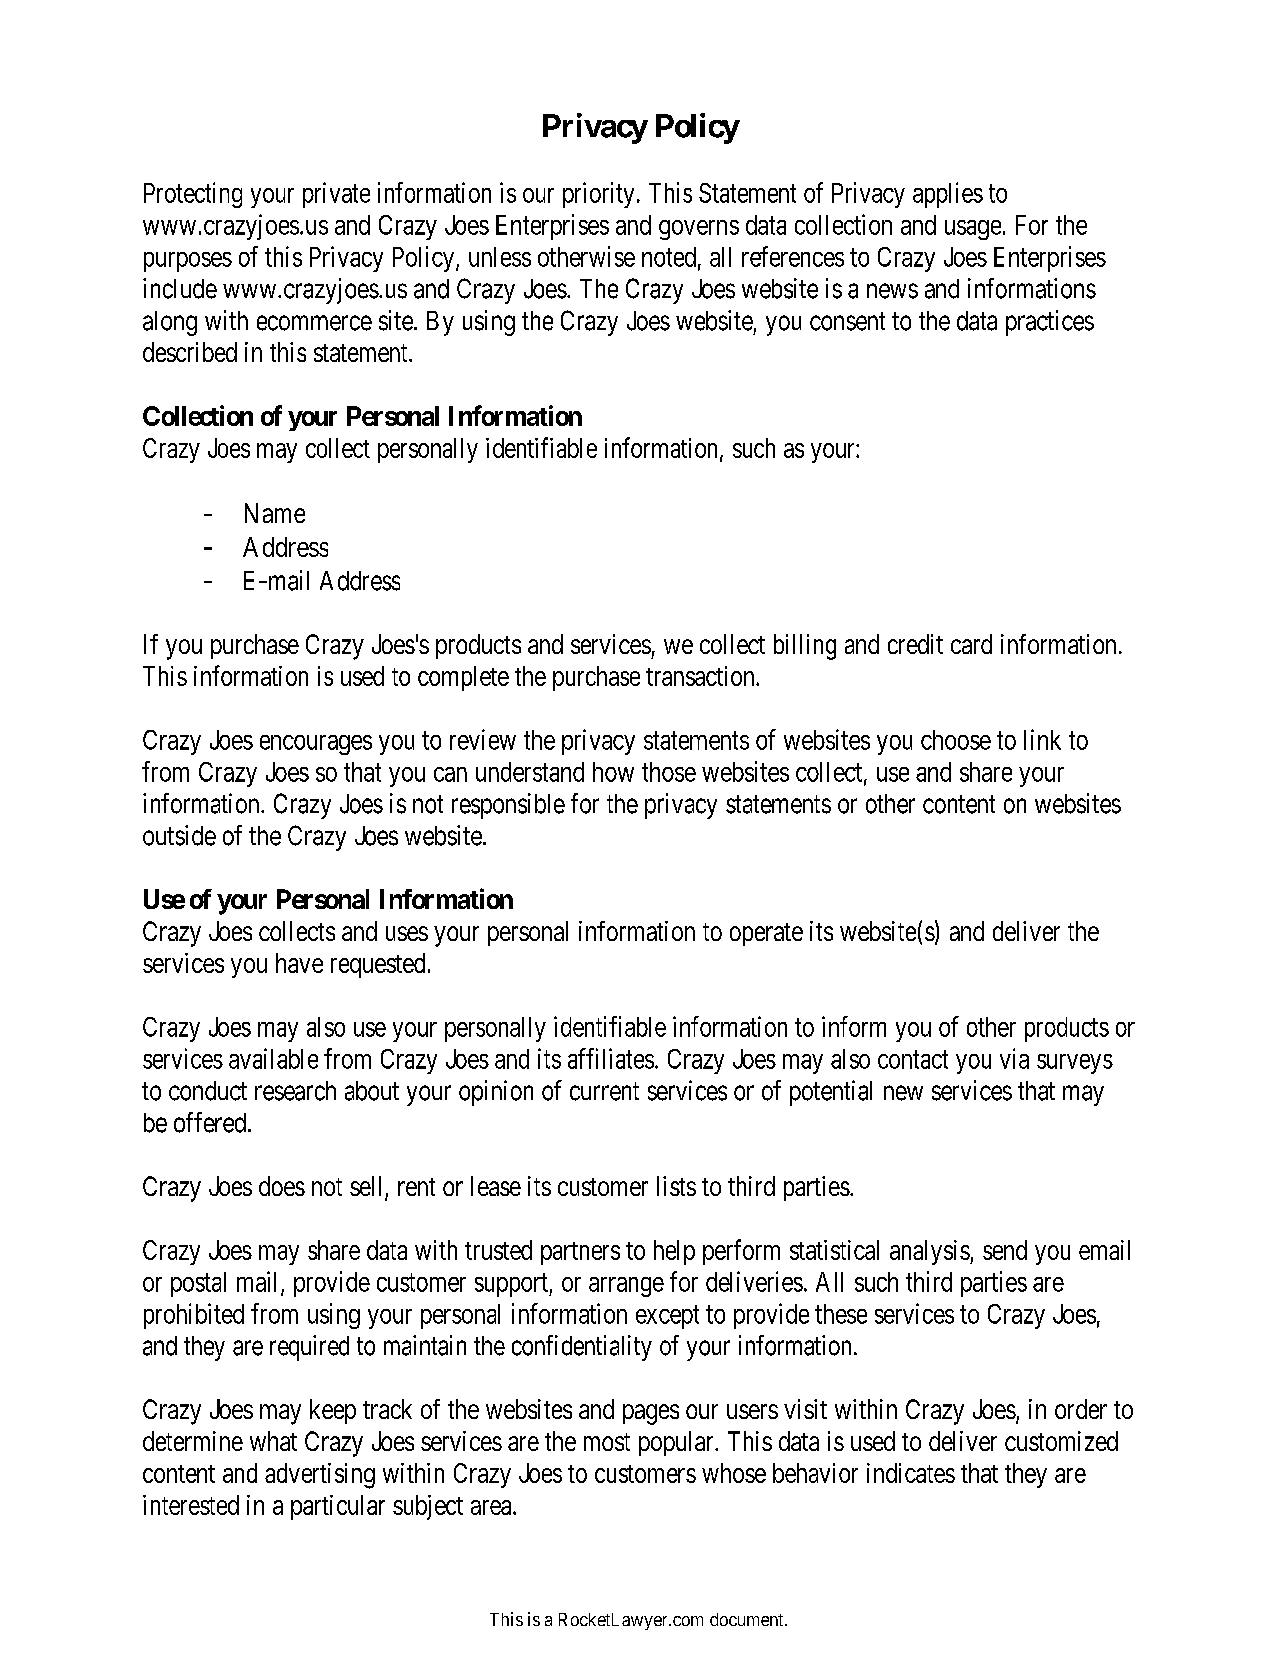  What do you see at coordinates (316, 745) in the screenshot?
I see `encourages` at bounding box center [316, 745].
